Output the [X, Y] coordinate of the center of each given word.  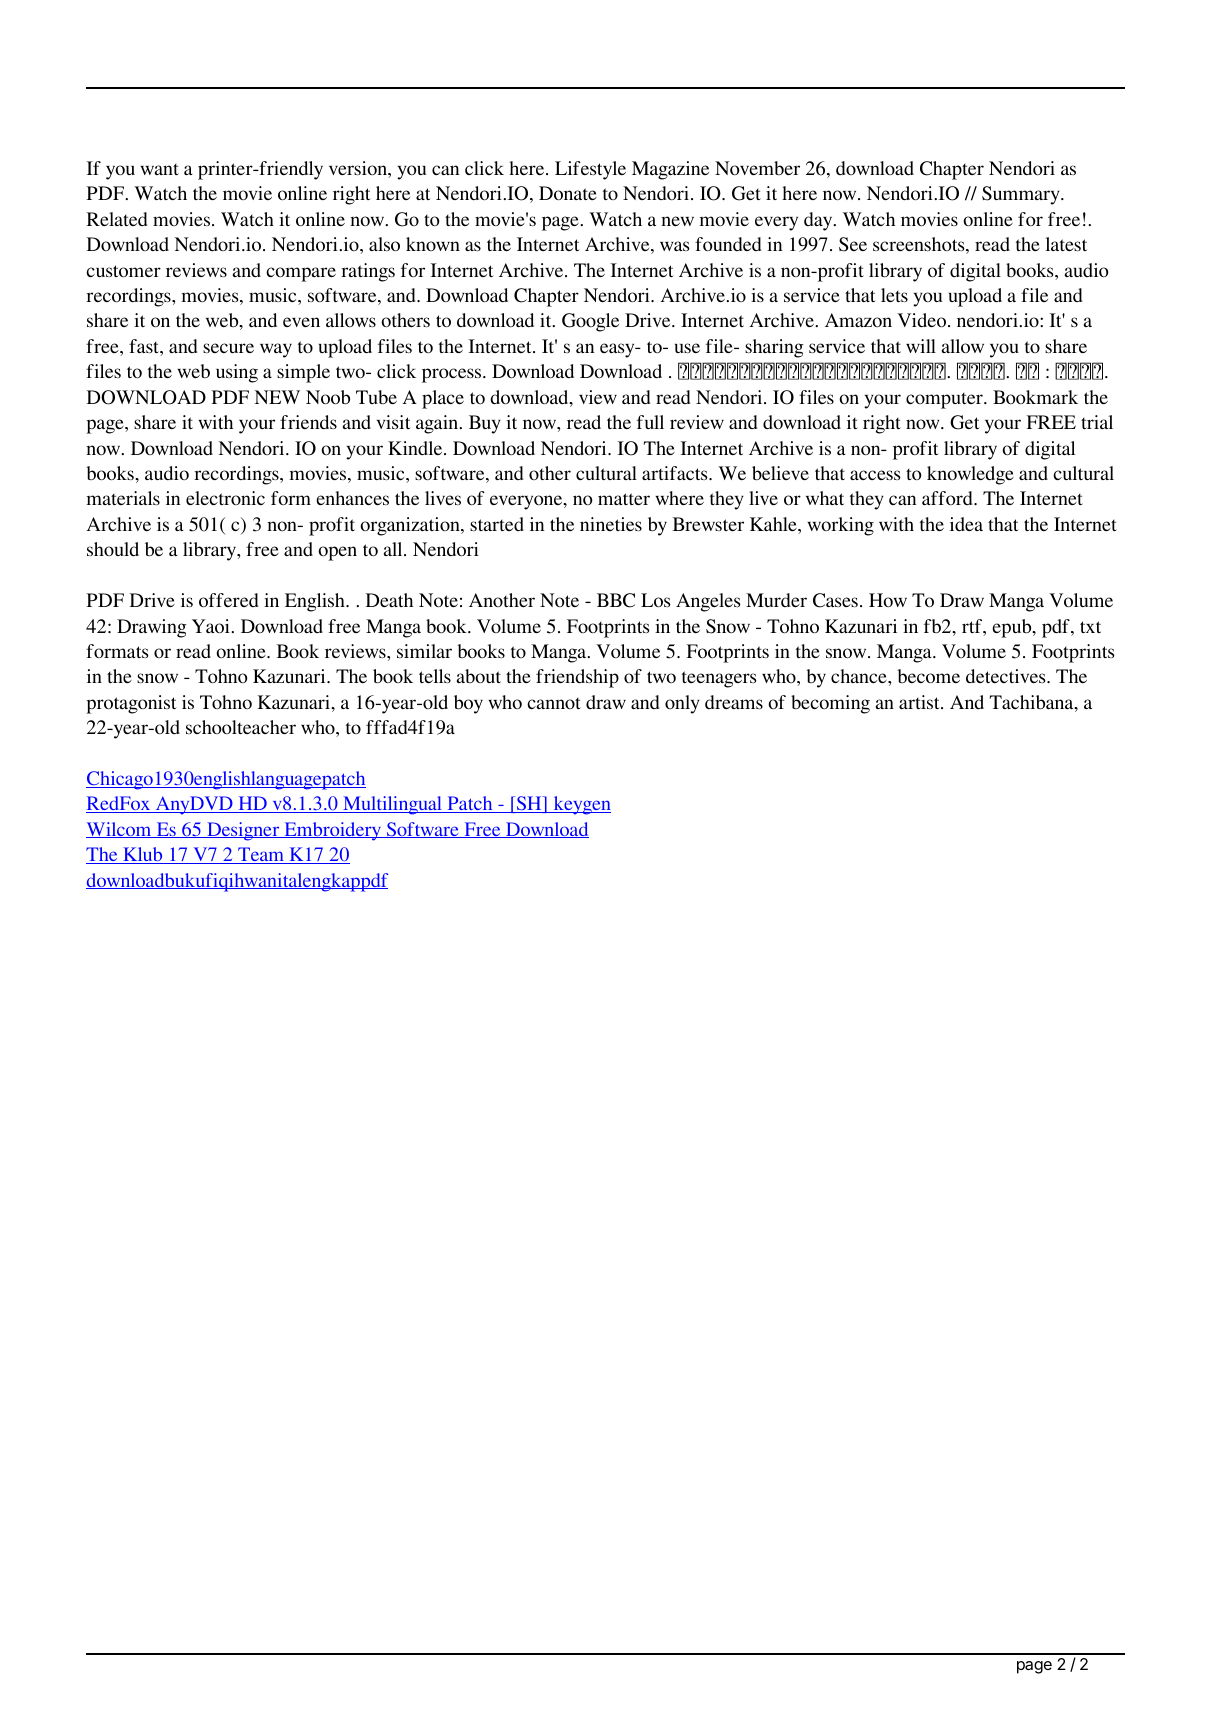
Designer [243, 831]
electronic [225, 498]
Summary [1022, 195]
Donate [568, 193]
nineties [611, 524]
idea [966, 524]
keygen [581, 805]
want [159, 169]
